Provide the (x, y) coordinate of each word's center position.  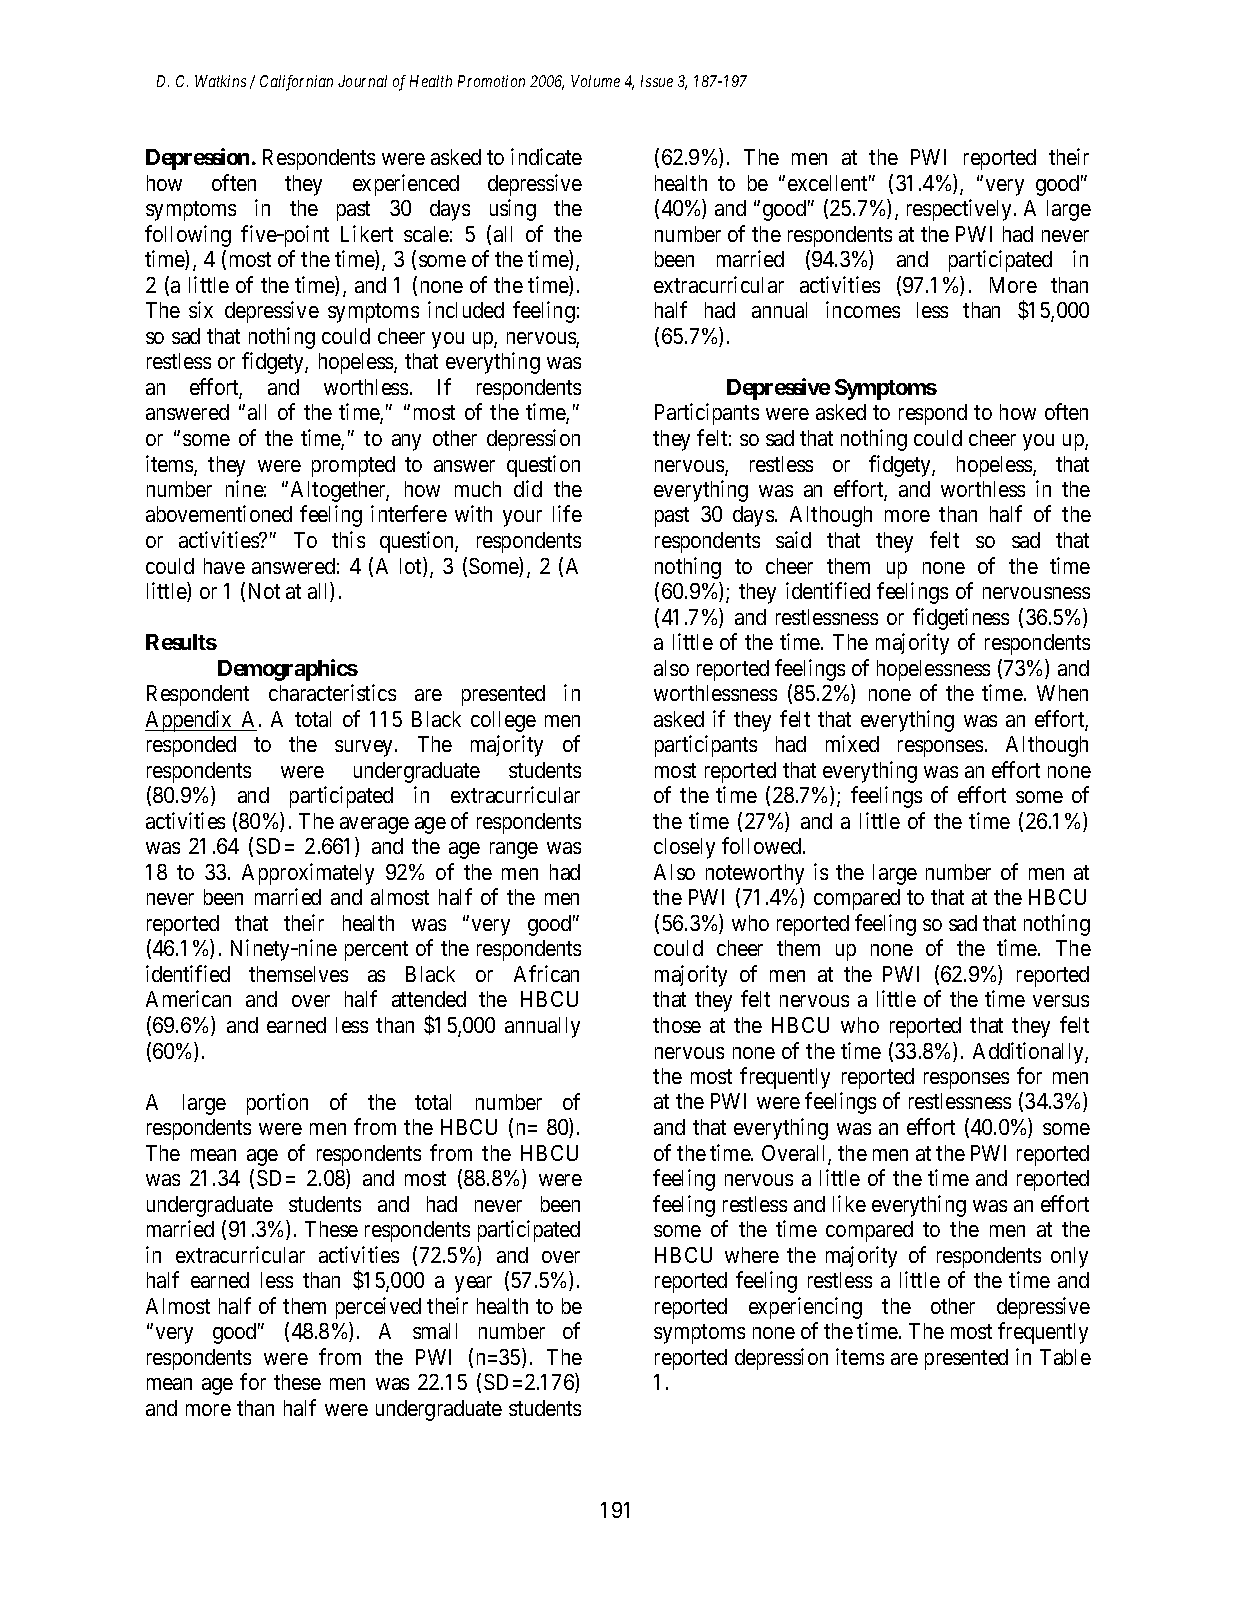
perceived (378, 1308)
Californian (296, 83)
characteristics (332, 692)
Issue (657, 81)
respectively (961, 210)
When (1062, 693)
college (503, 721)
